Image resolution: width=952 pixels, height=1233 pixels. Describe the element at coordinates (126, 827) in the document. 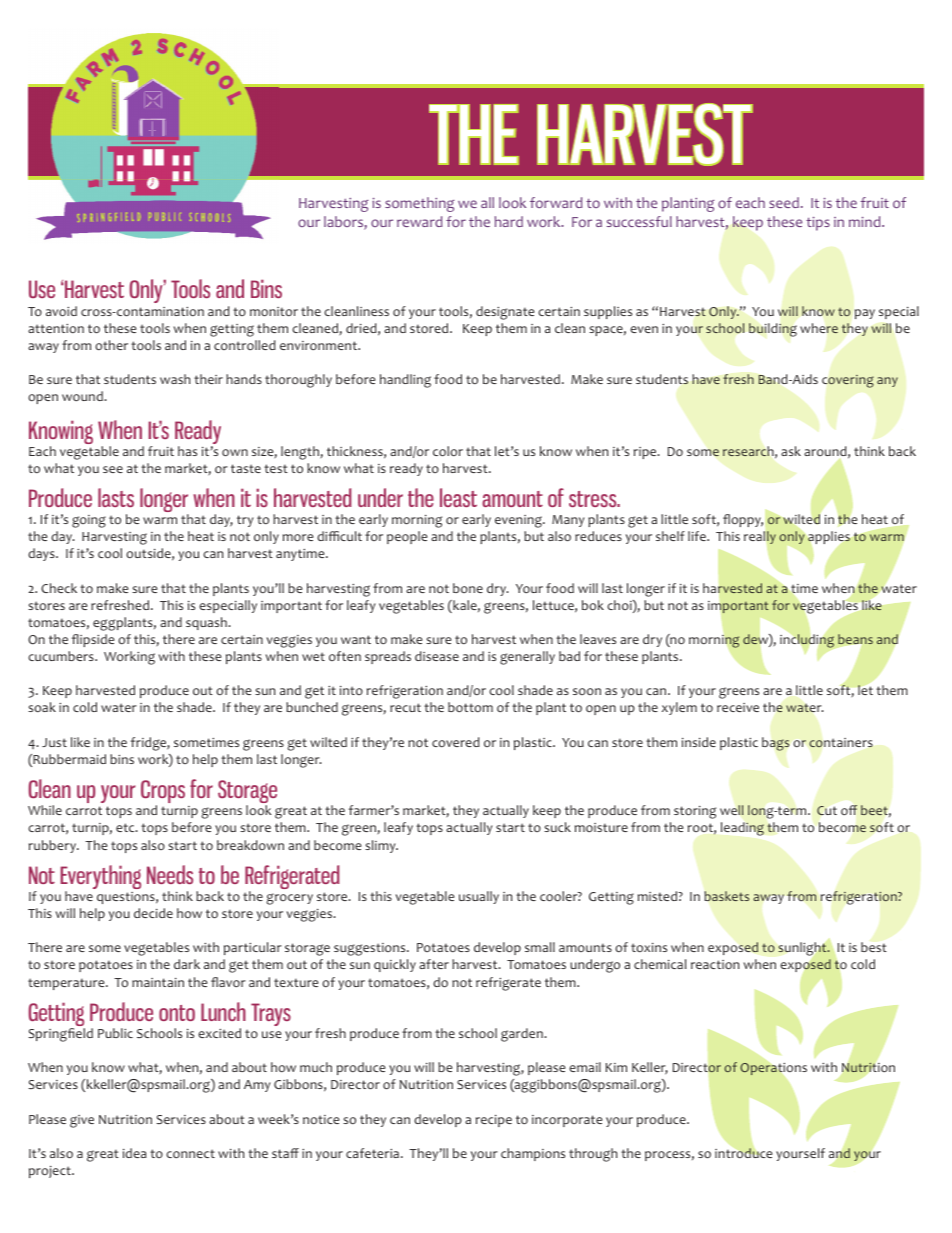

I see `etc` at that location.
